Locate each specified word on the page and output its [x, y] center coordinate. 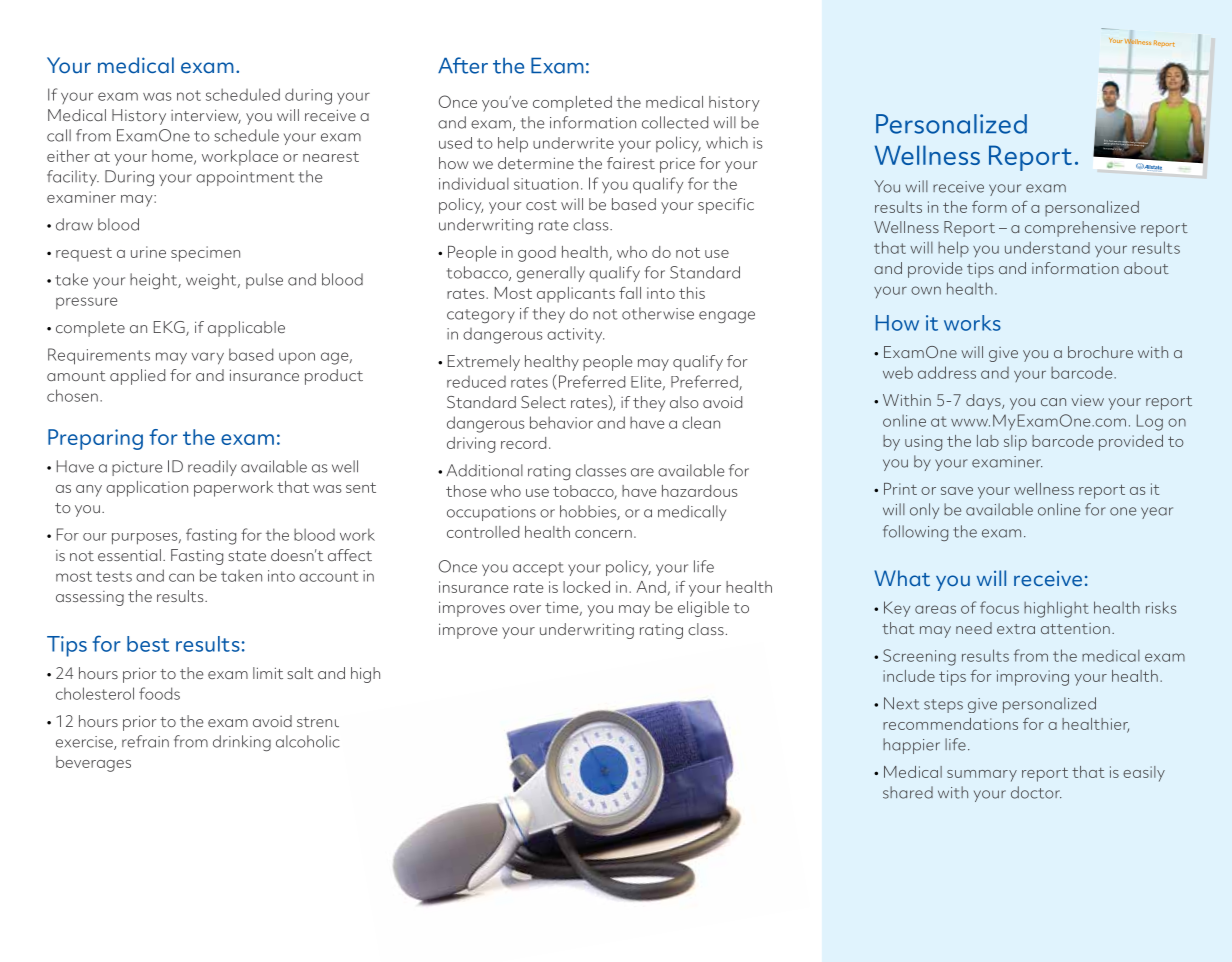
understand [1047, 247]
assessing [90, 598]
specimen [205, 254]
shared [908, 792]
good [537, 254]
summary [982, 776]
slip [1015, 443]
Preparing [95, 439]
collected [675, 122]
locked [586, 587]
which [727, 142]
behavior [561, 422]
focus [999, 607]
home [173, 157]
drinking [242, 743]
